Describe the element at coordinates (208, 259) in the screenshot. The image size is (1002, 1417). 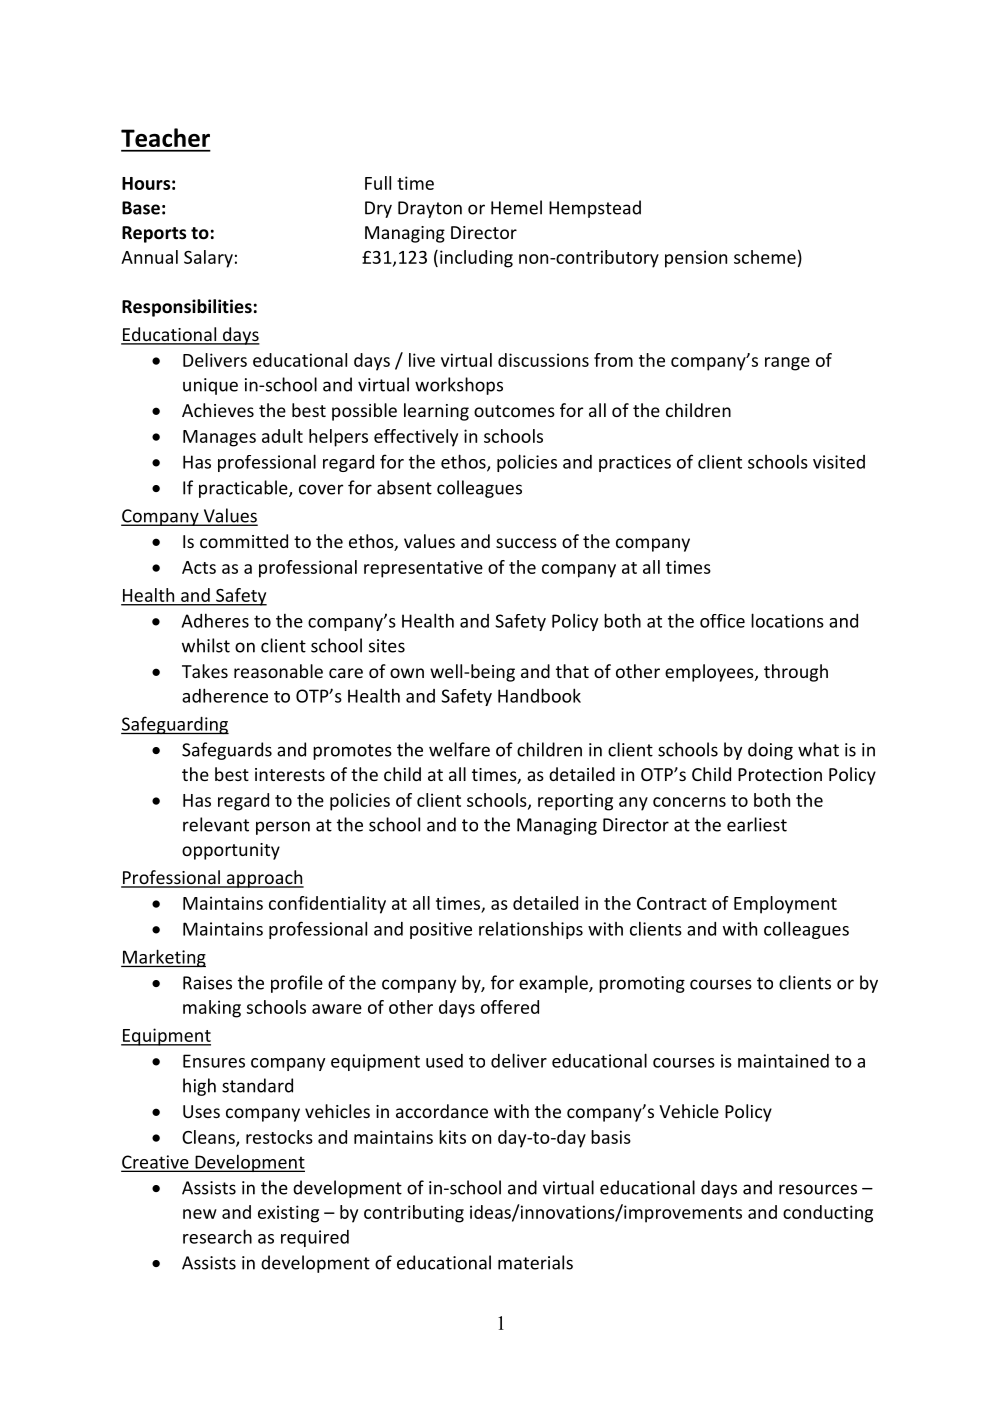
I see `Salary` at that location.
